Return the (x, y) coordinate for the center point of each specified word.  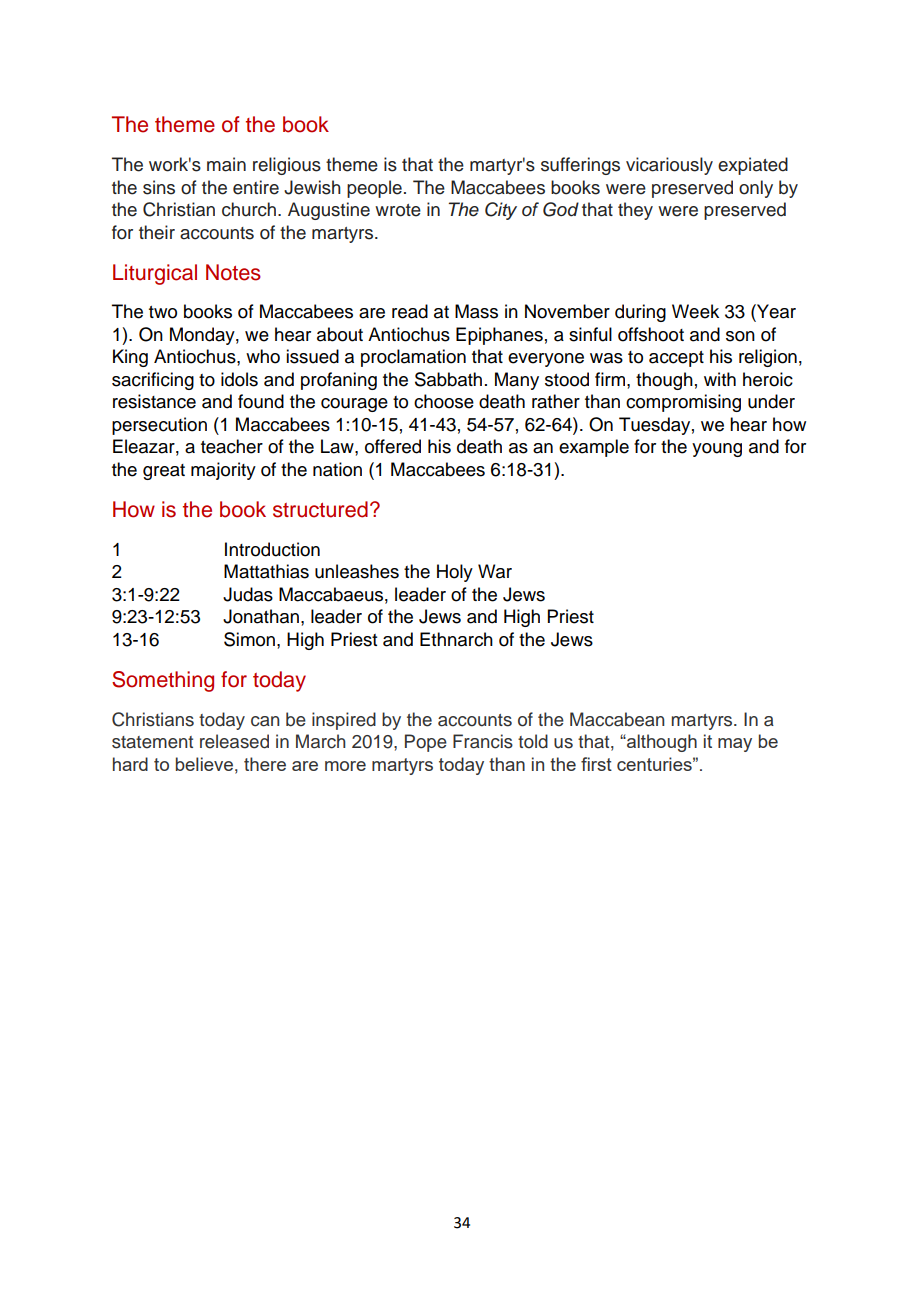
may (735, 745)
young (717, 450)
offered (393, 446)
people (374, 189)
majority (223, 471)
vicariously (669, 166)
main (226, 164)
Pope (426, 743)
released (234, 741)
